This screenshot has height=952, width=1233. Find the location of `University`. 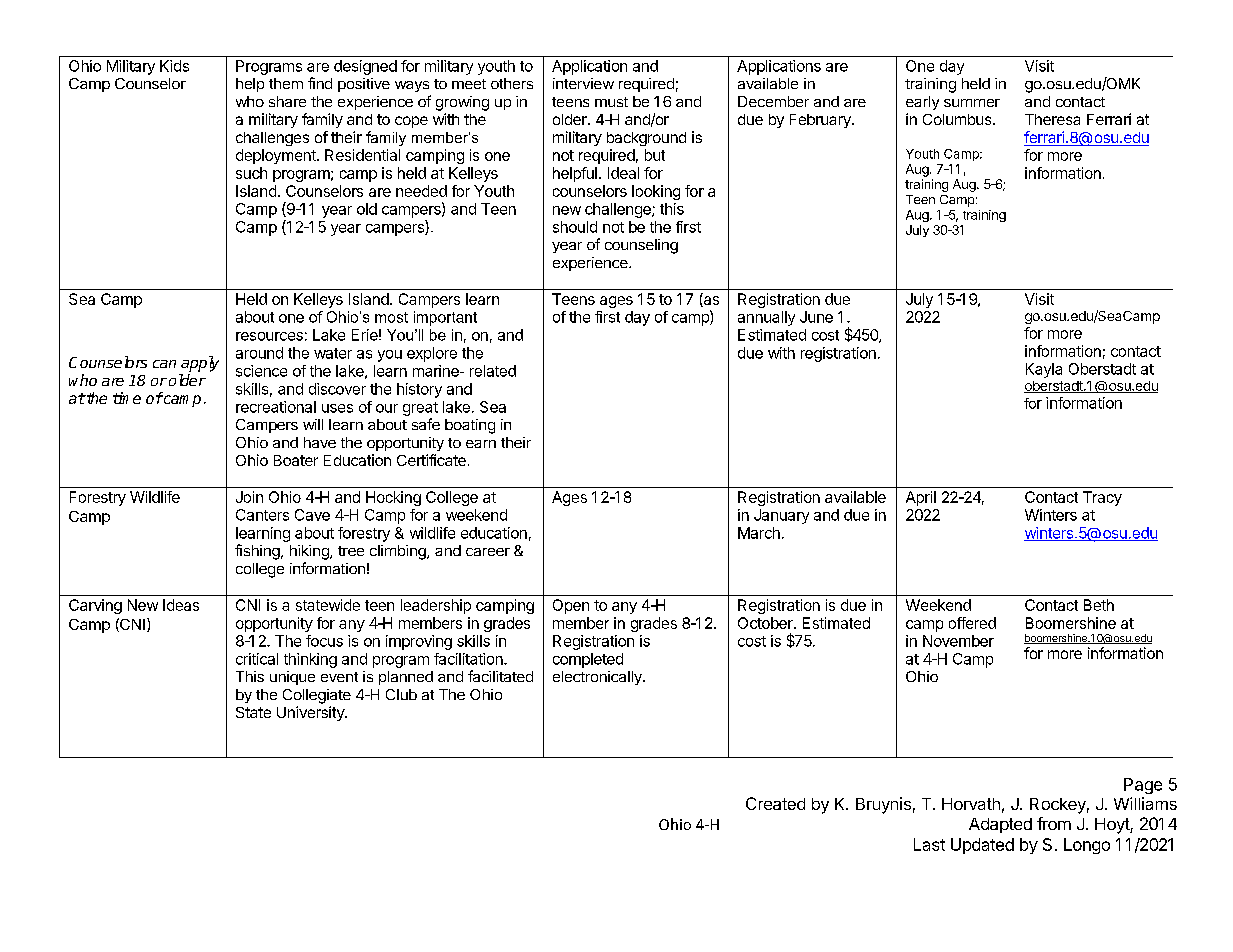

University is located at coordinates (311, 713).
